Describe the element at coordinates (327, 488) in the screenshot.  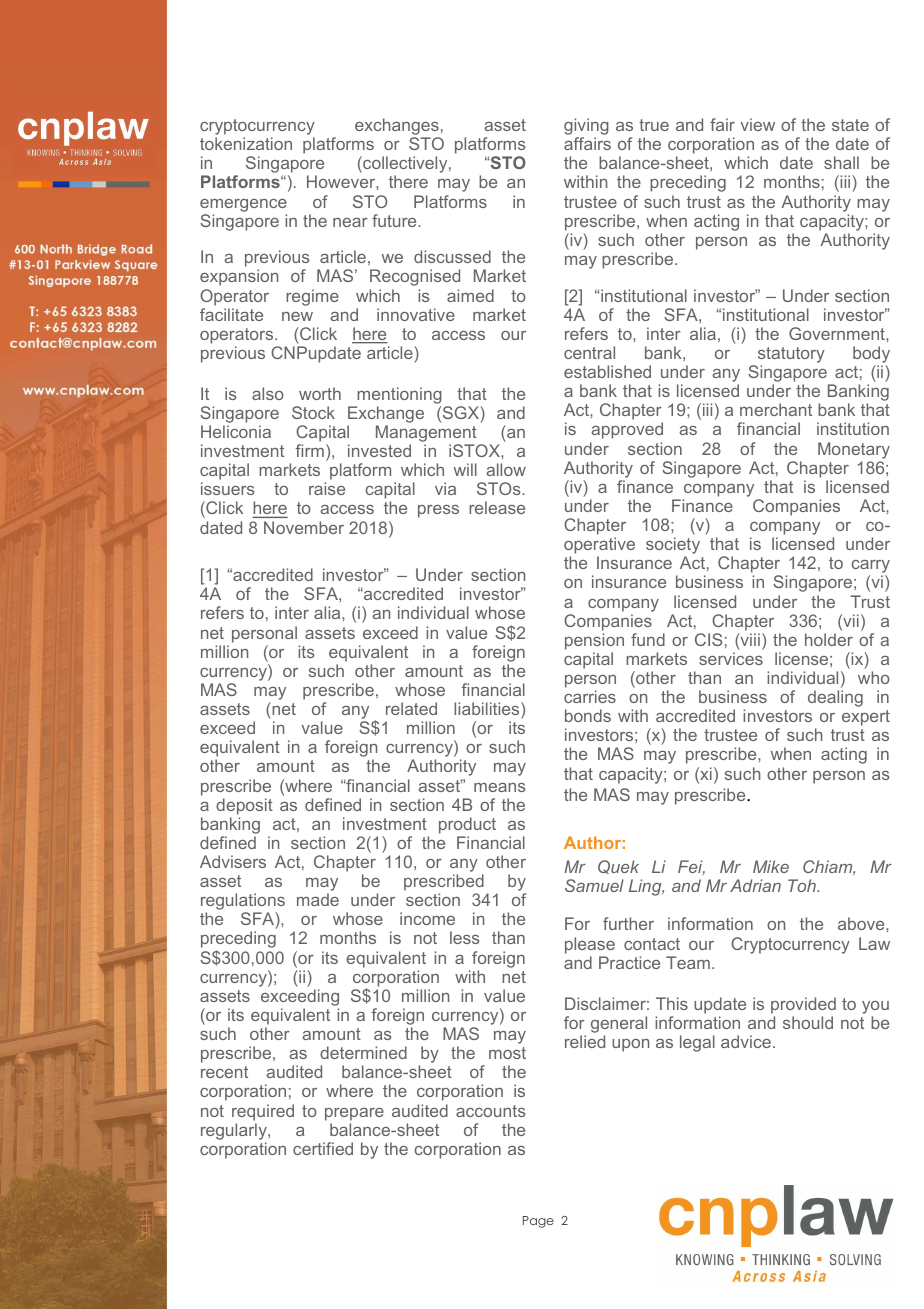
I see `raise` at that location.
